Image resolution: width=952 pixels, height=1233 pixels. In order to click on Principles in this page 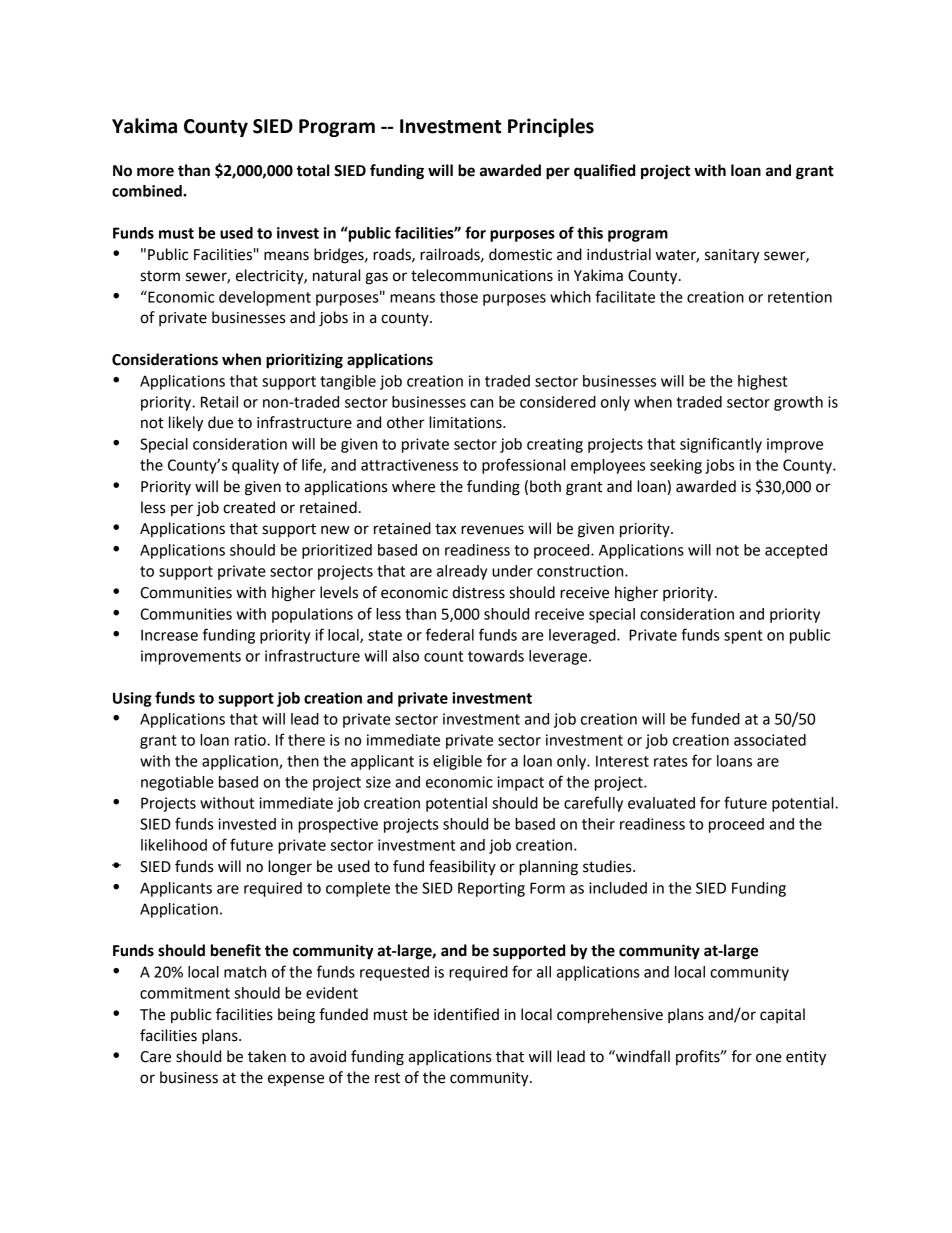, I will do `click(551, 127)`.
